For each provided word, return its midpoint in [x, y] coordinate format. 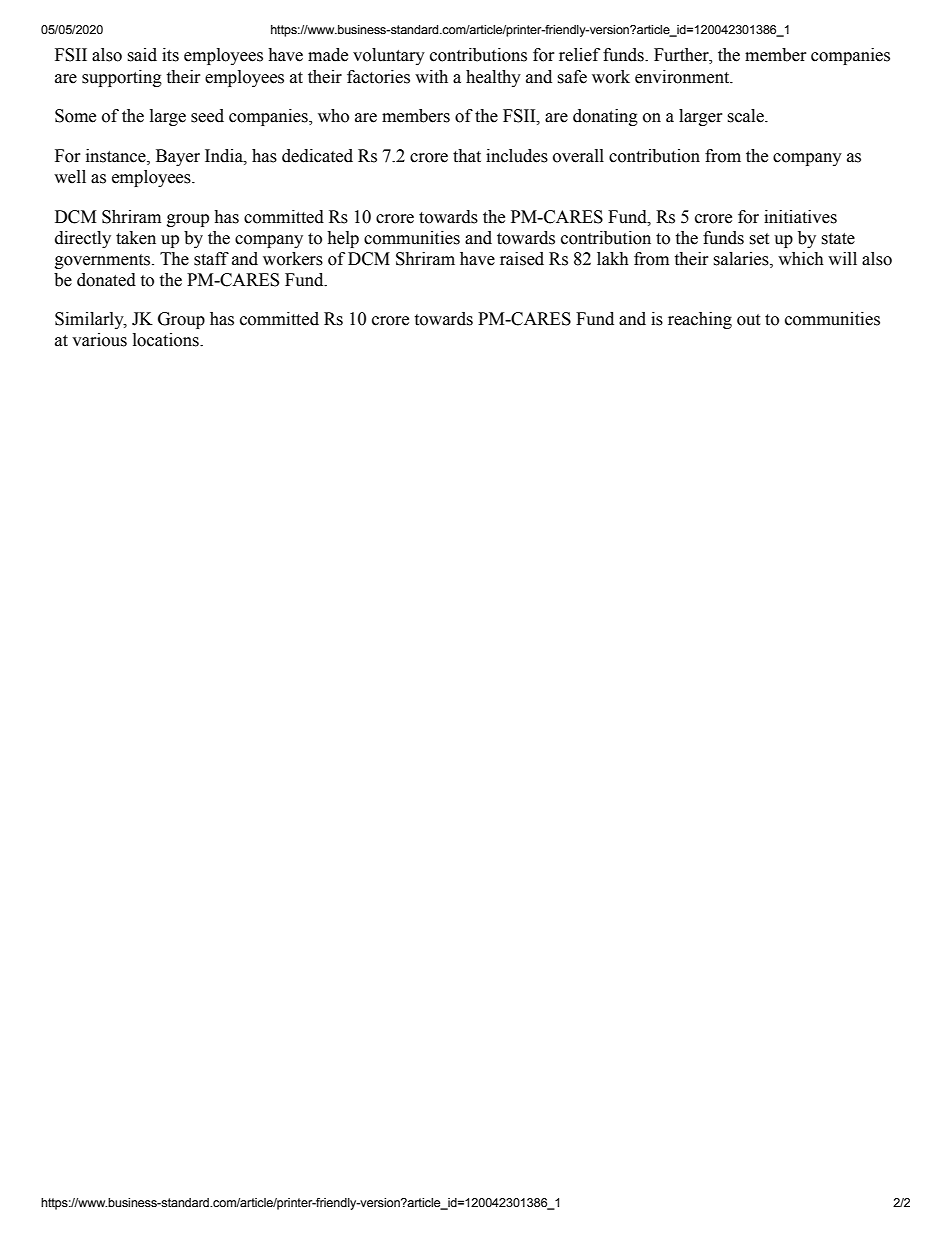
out [748, 320]
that [467, 156]
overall [578, 156]
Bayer [178, 157]
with [431, 77]
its [170, 55]
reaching [700, 320]
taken [136, 238]
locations [167, 340]
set [759, 239]
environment [683, 77]
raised [522, 259]
